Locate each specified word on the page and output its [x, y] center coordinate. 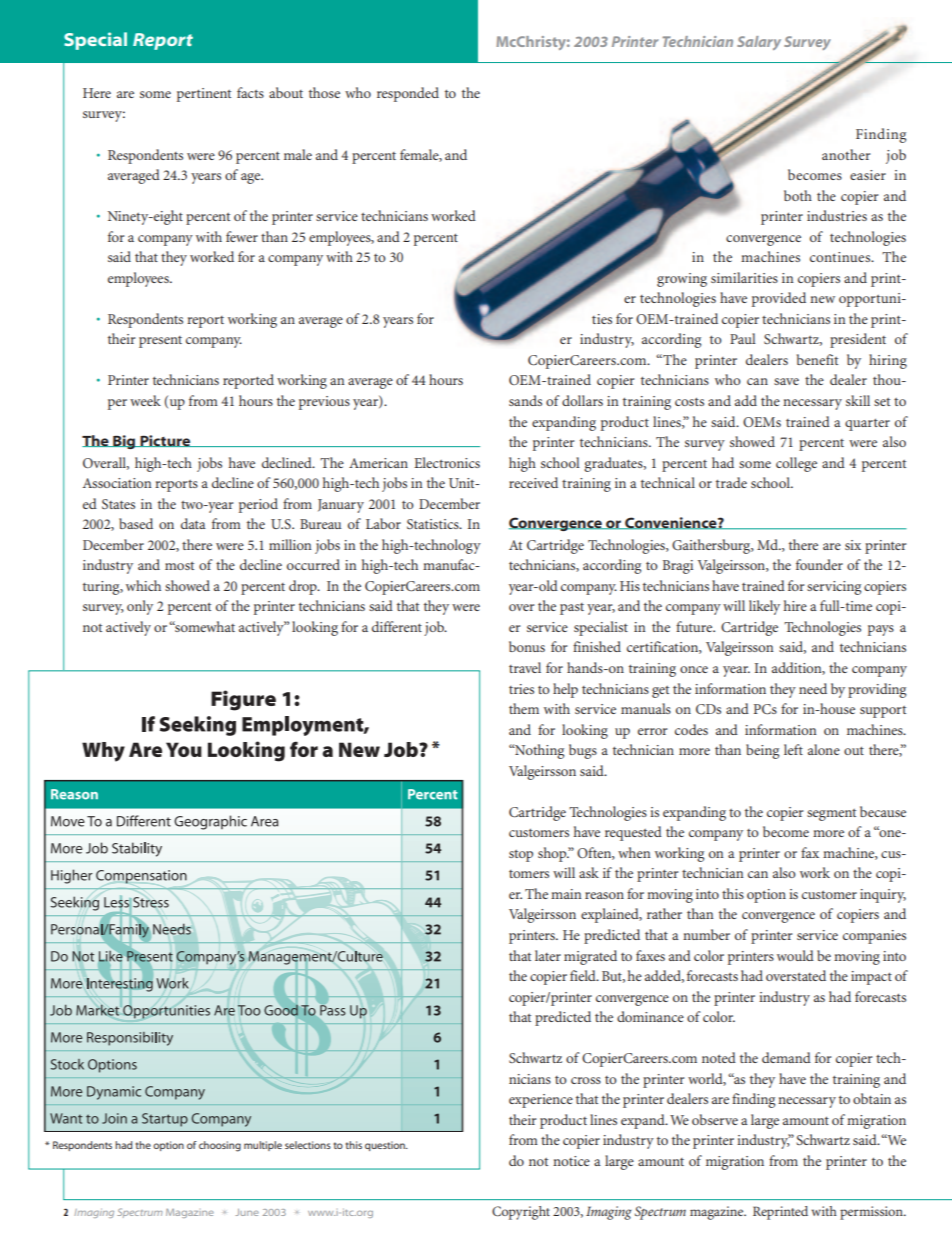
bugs [583, 751]
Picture [165, 441]
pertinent [204, 95]
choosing [220, 1146]
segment [831, 815]
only [140, 607]
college [796, 464]
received [533, 482]
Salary [759, 43]
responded [408, 94]
